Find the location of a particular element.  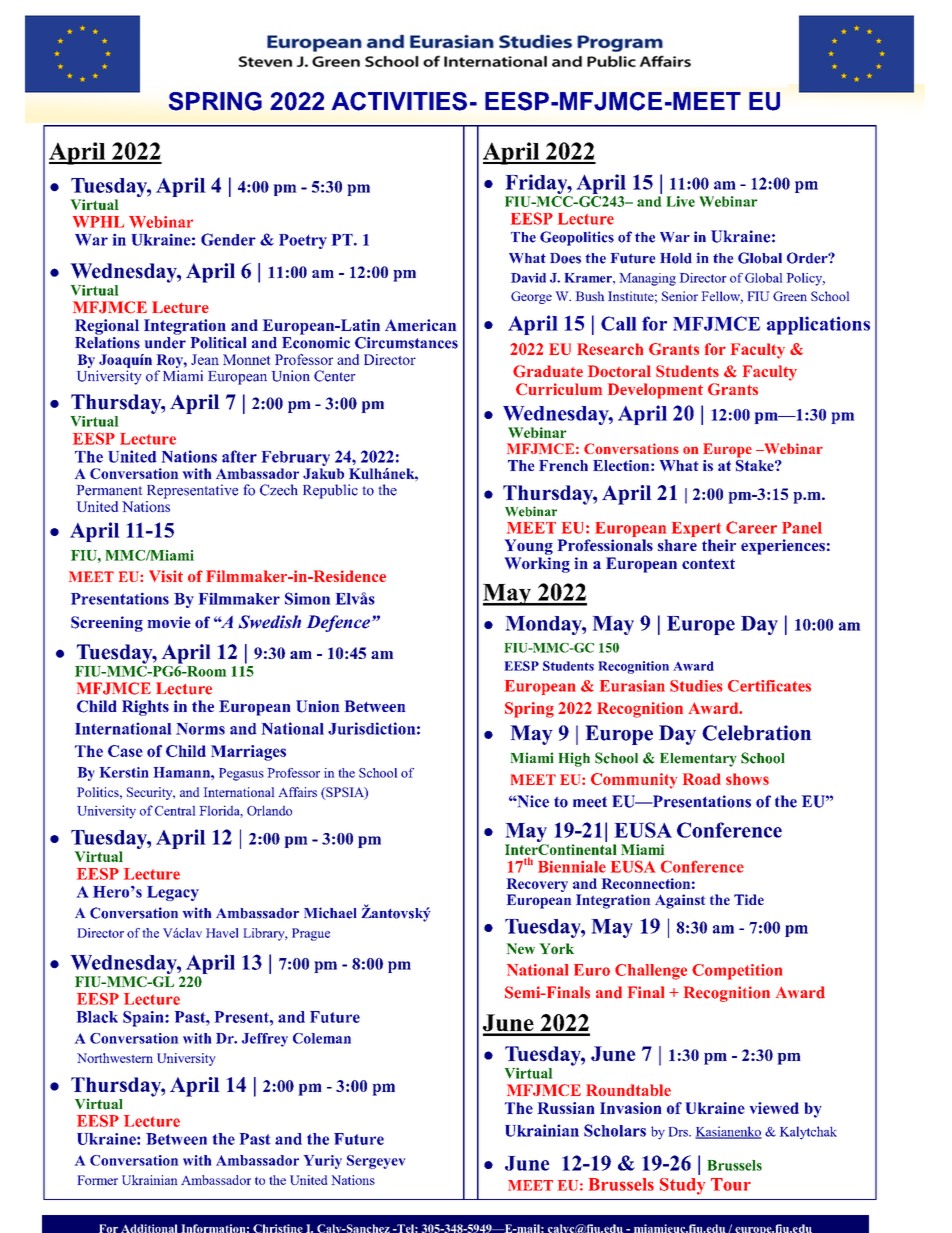

Hold is located at coordinates (676, 258).
